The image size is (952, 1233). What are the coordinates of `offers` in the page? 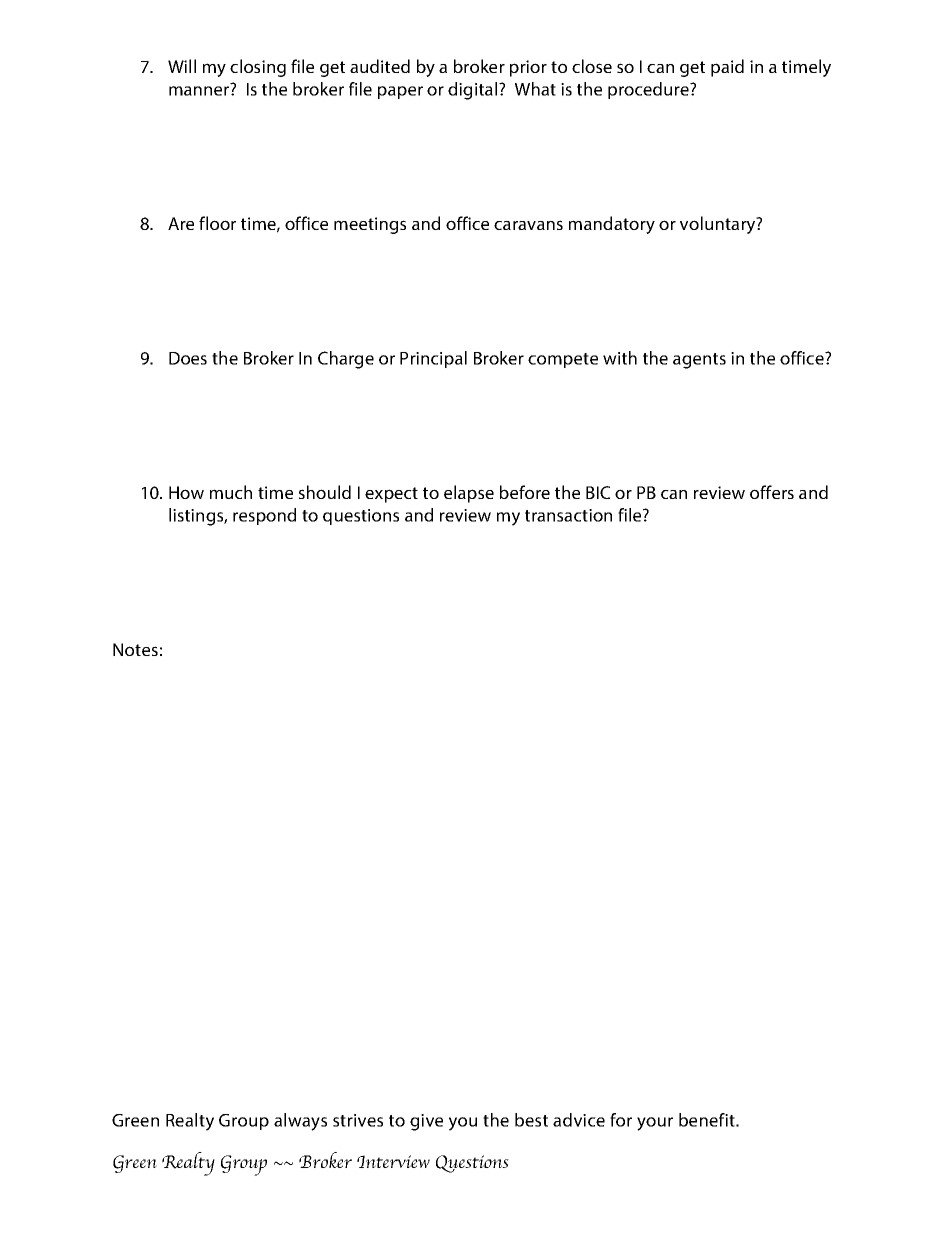 It's located at (772, 492).
